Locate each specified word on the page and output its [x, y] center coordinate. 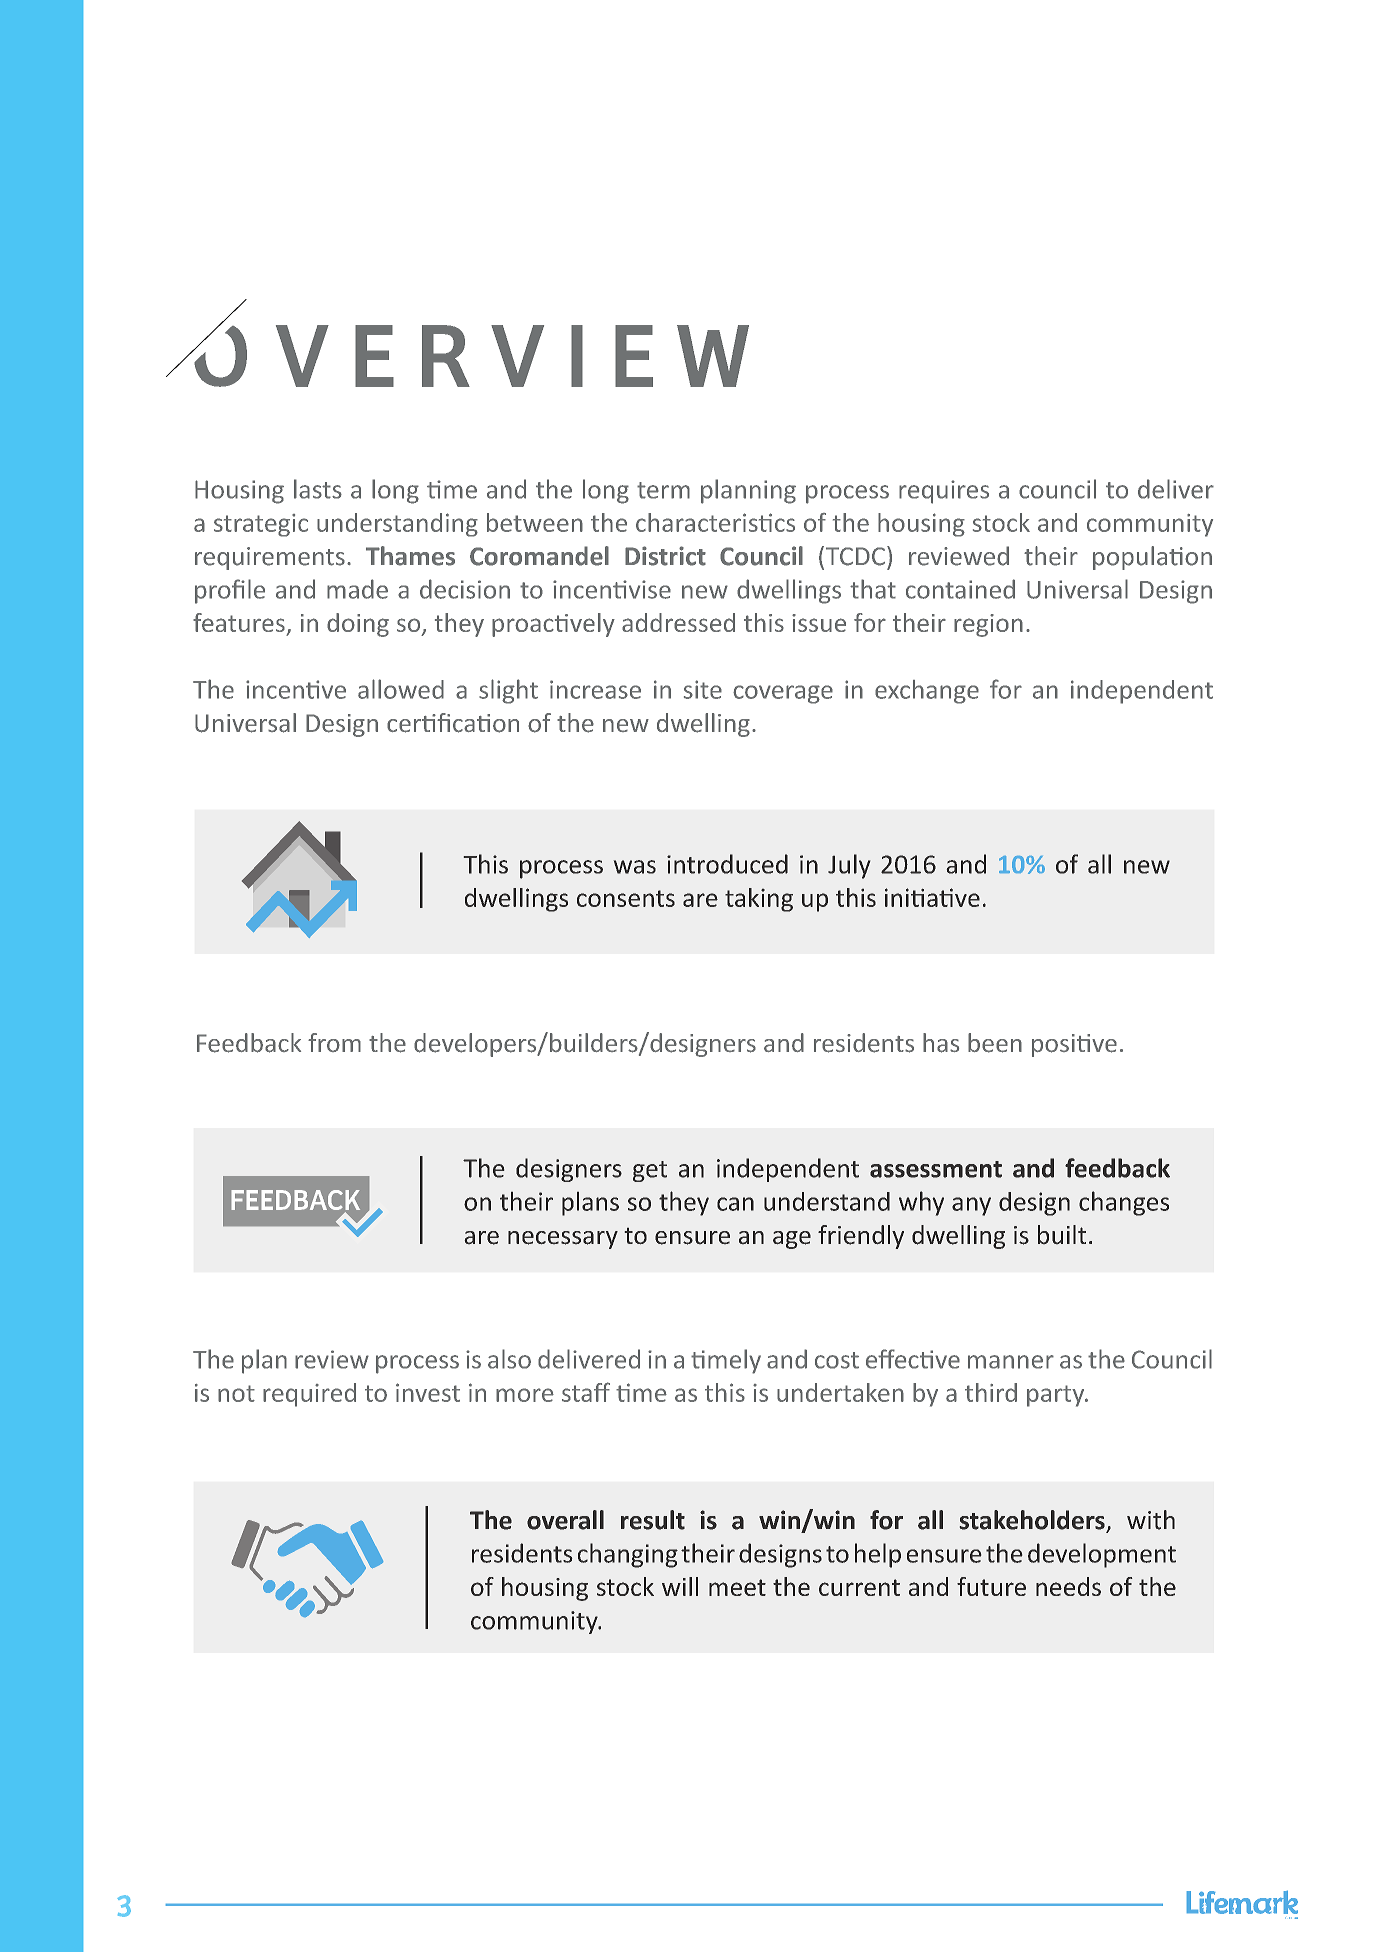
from [334, 1042]
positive [1074, 1045]
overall [565, 1520]
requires [944, 492]
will [680, 1586]
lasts [318, 489]
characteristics [715, 522]
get [650, 1171]
